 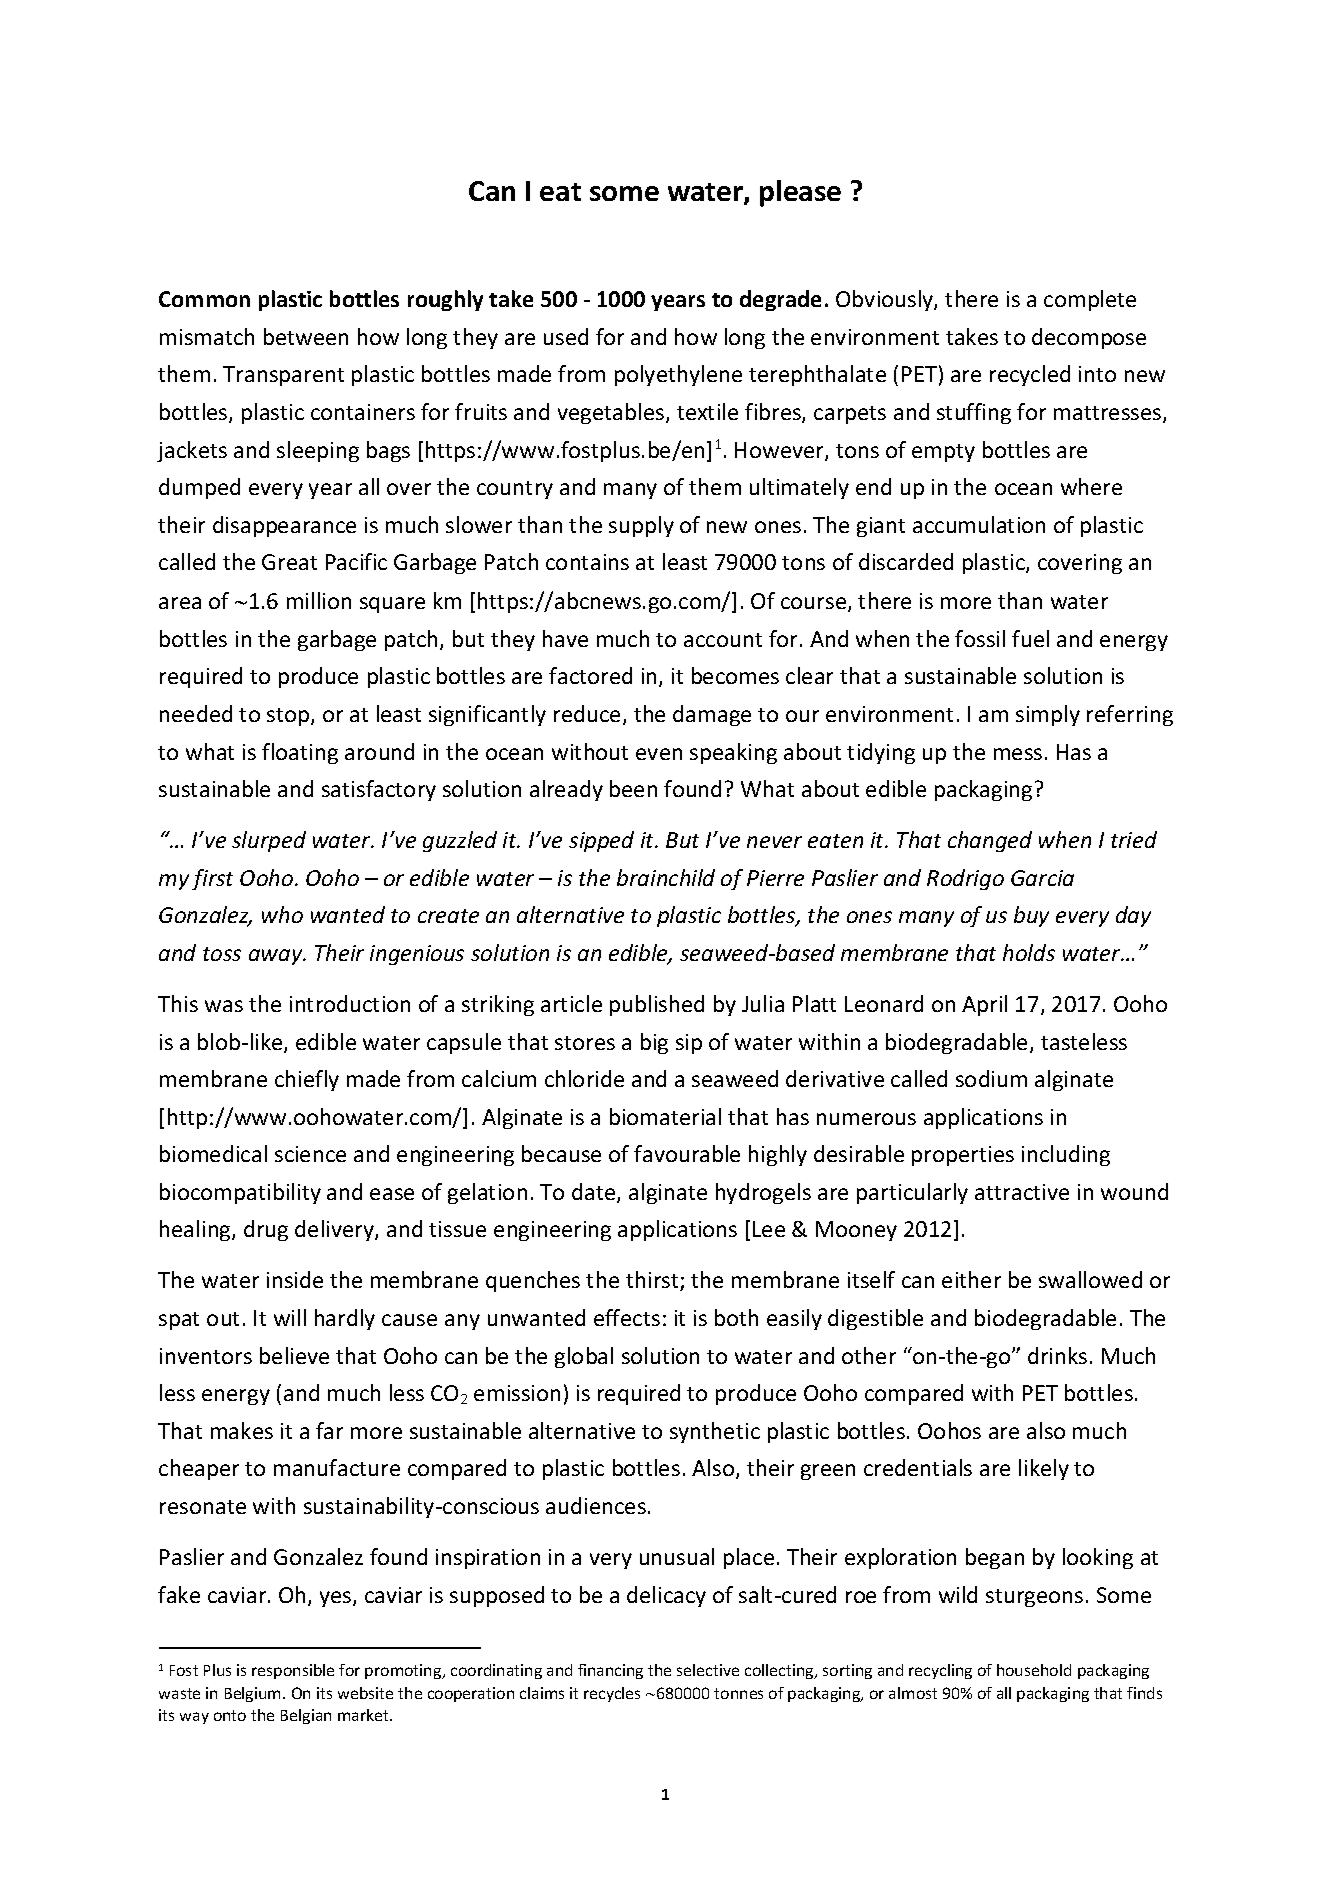 What do you see at coordinates (1030, 375) in the screenshot?
I see `recycled` at bounding box center [1030, 375].
